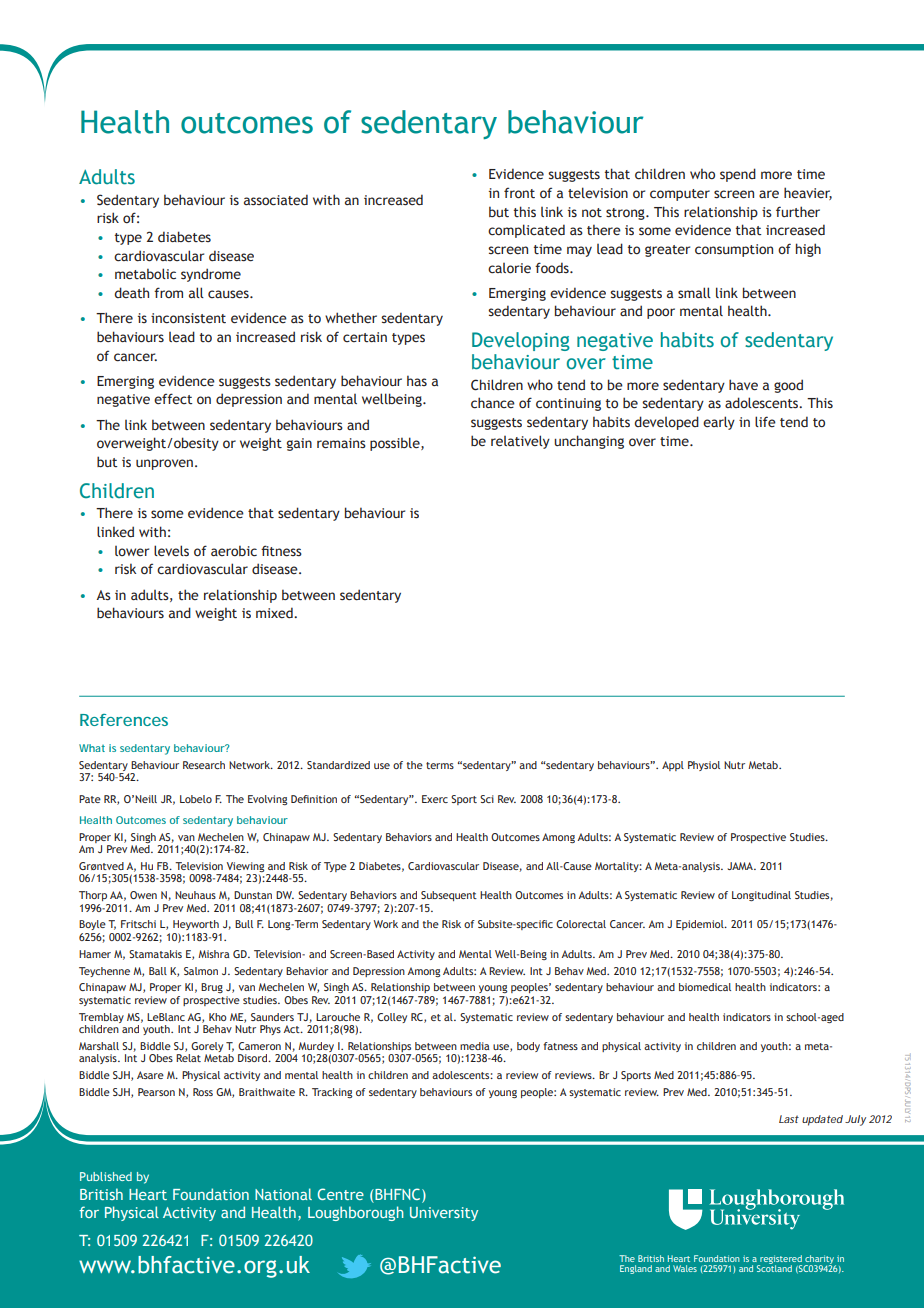 The height and width of the screenshot is (1308, 924). What do you see at coordinates (493, 403) in the screenshot?
I see `chance` at bounding box center [493, 403].
